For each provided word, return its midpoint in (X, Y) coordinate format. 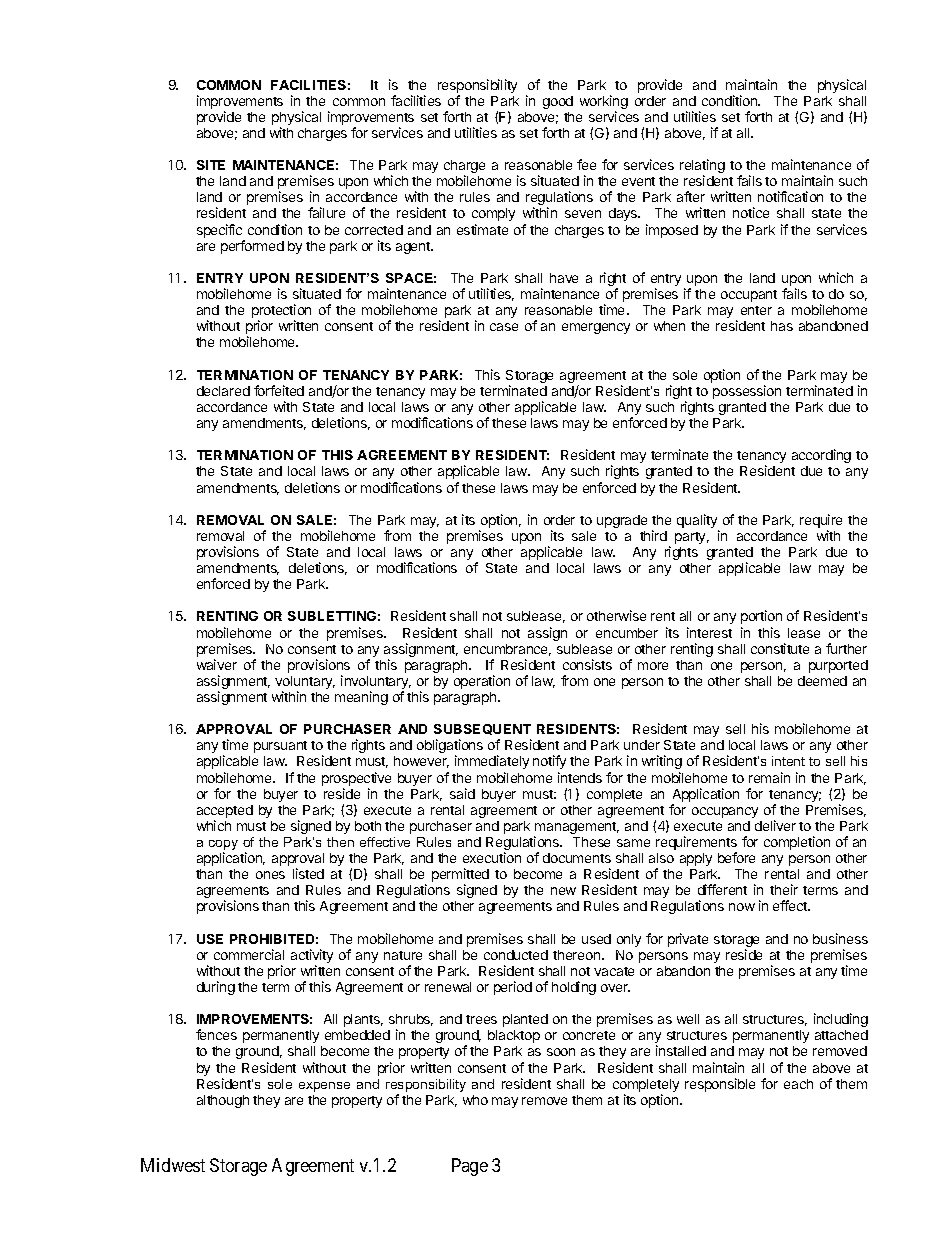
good (558, 102)
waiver (217, 664)
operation (482, 682)
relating (702, 167)
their (784, 889)
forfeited (279, 390)
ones (270, 875)
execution (492, 857)
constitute (780, 648)
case (504, 327)
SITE (211, 165)
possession (747, 392)
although (223, 1101)
